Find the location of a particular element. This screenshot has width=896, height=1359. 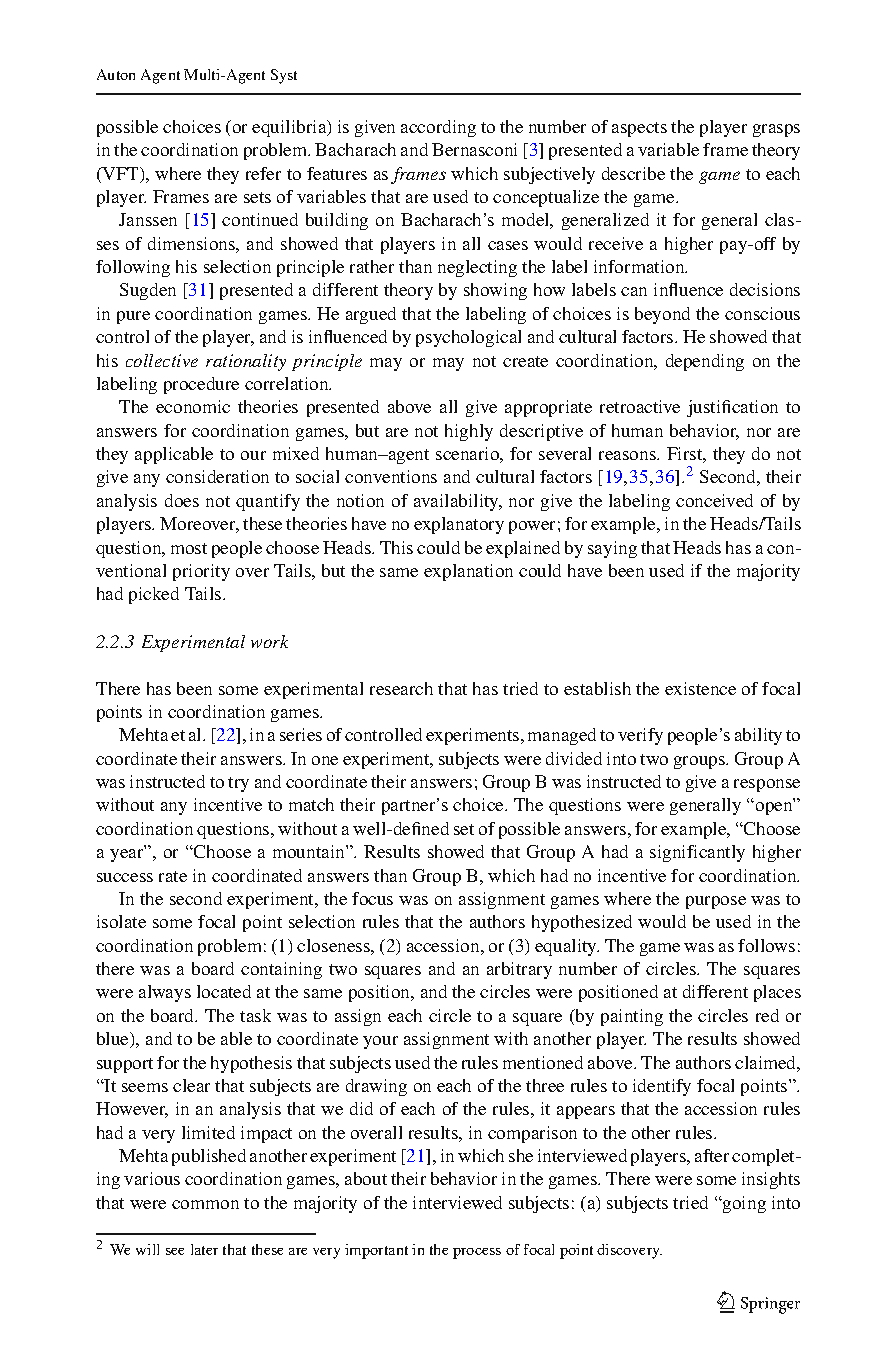

refer is located at coordinates (263, 173).
